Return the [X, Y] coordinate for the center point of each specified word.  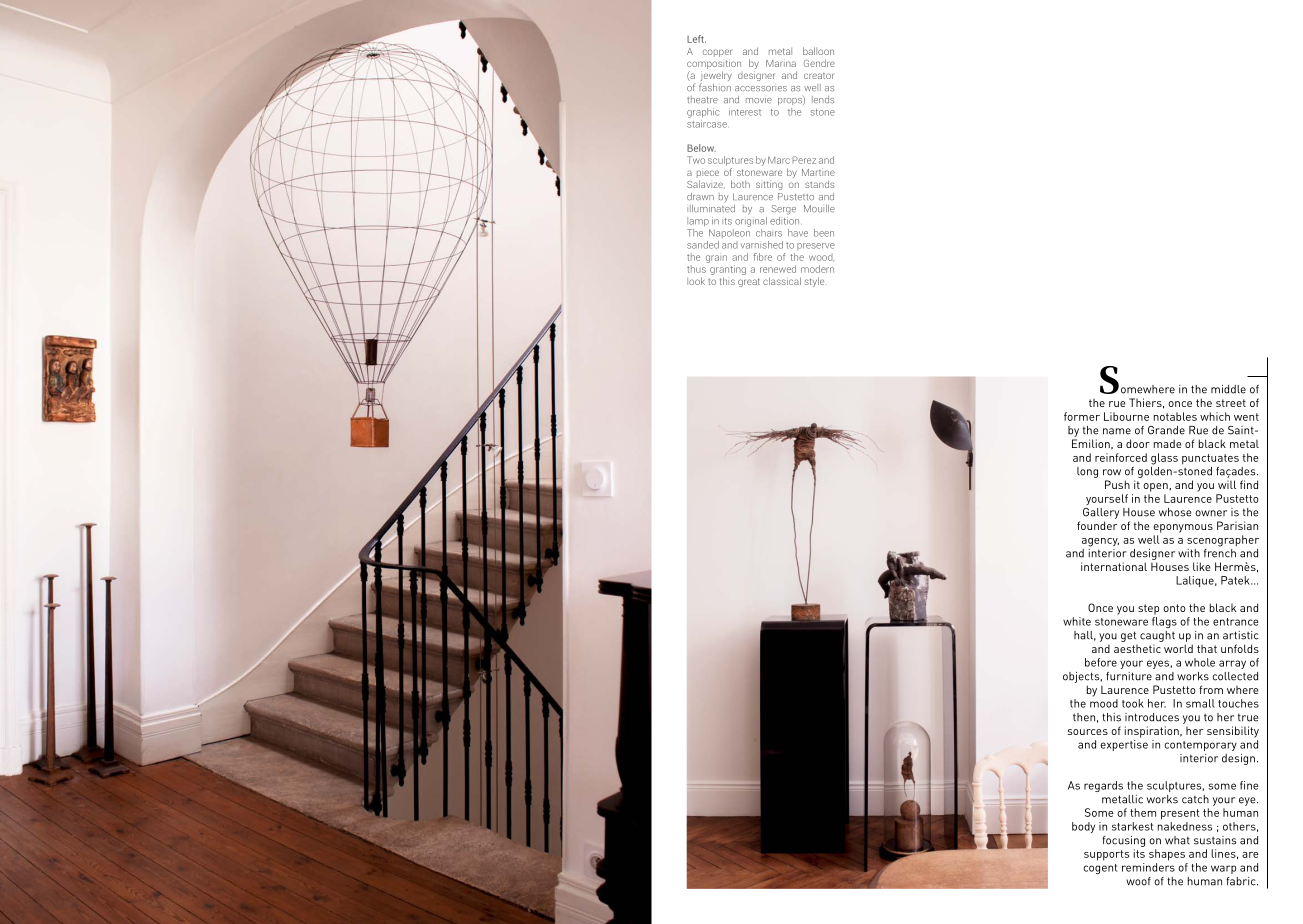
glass [1164, 459]
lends [823, 100]
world [1178, 648]
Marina [781, 63]
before [1101, 662]
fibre [762, 257]
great [749, 282]
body [1083, 827]
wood [821, 258]
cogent [1100, 869]
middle [1228, 389]
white [1077, 621]
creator [819, 76]
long [1087, 472]
